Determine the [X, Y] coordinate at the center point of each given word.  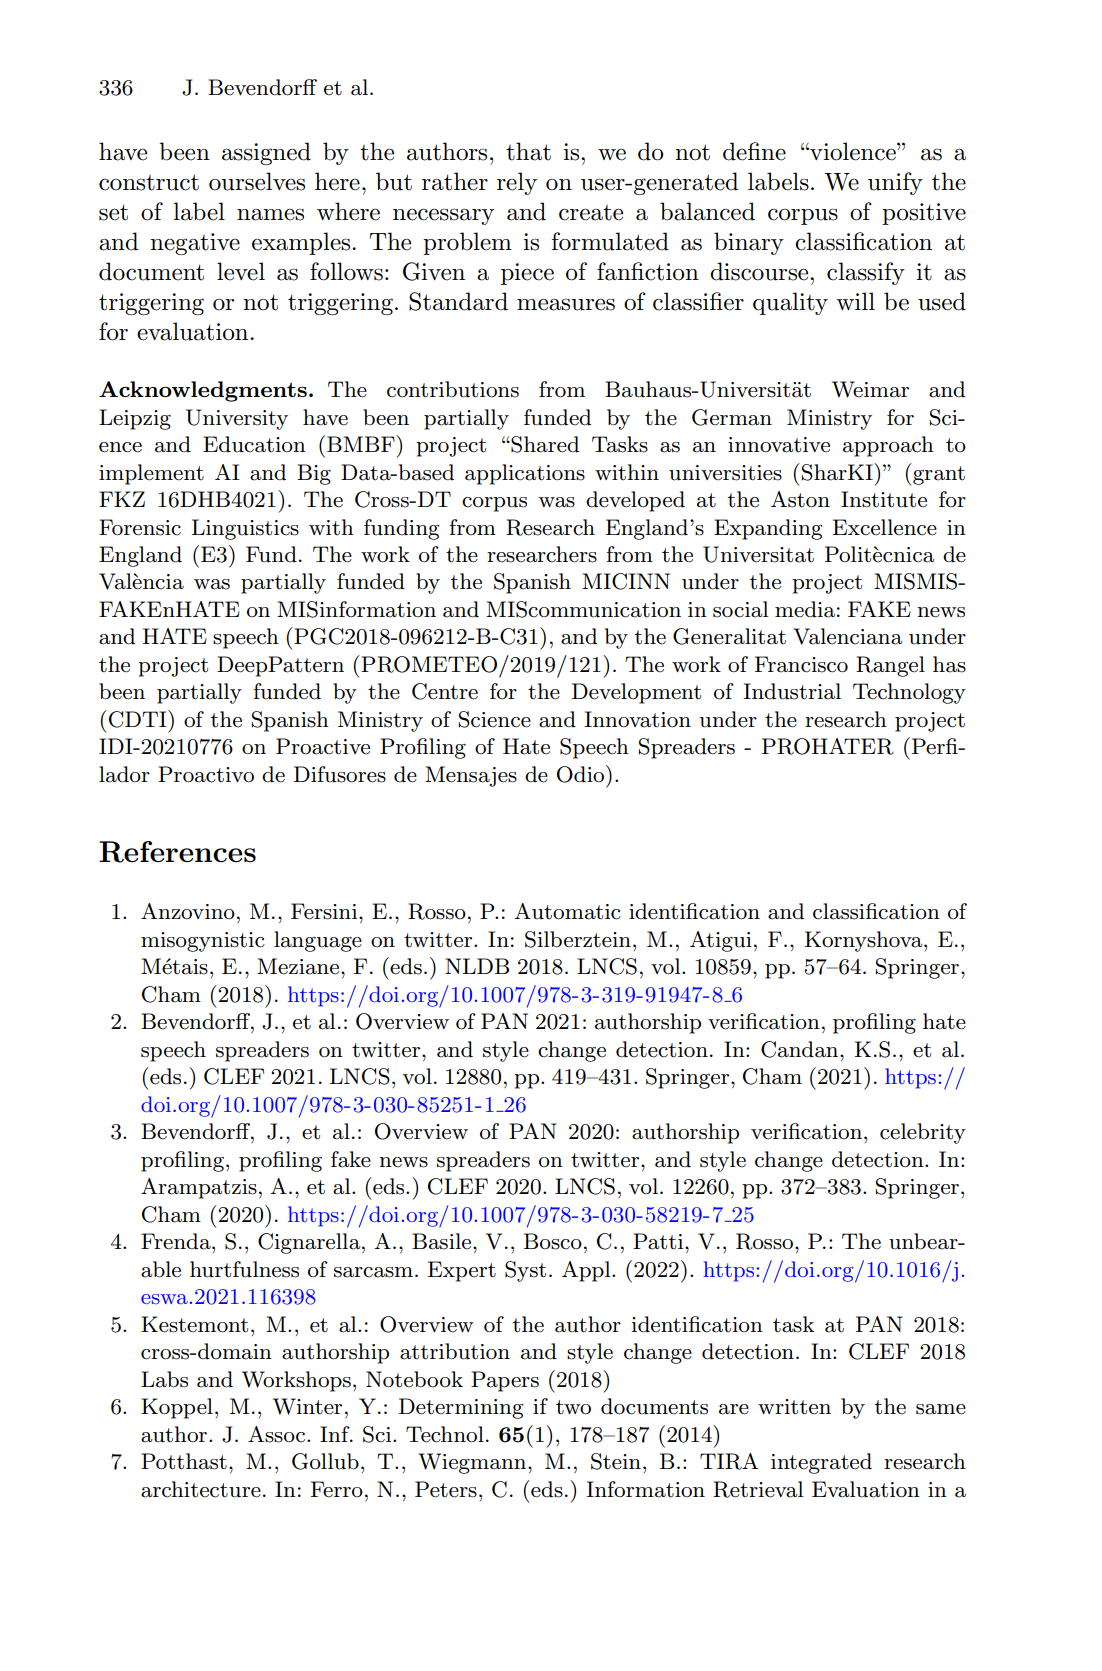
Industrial [792, 691]
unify [895, 183]
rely [517, 183]
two [573, 1407]
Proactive [323, 746]
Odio [580, 774]
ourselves [257, 181]
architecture [201, 1489]
